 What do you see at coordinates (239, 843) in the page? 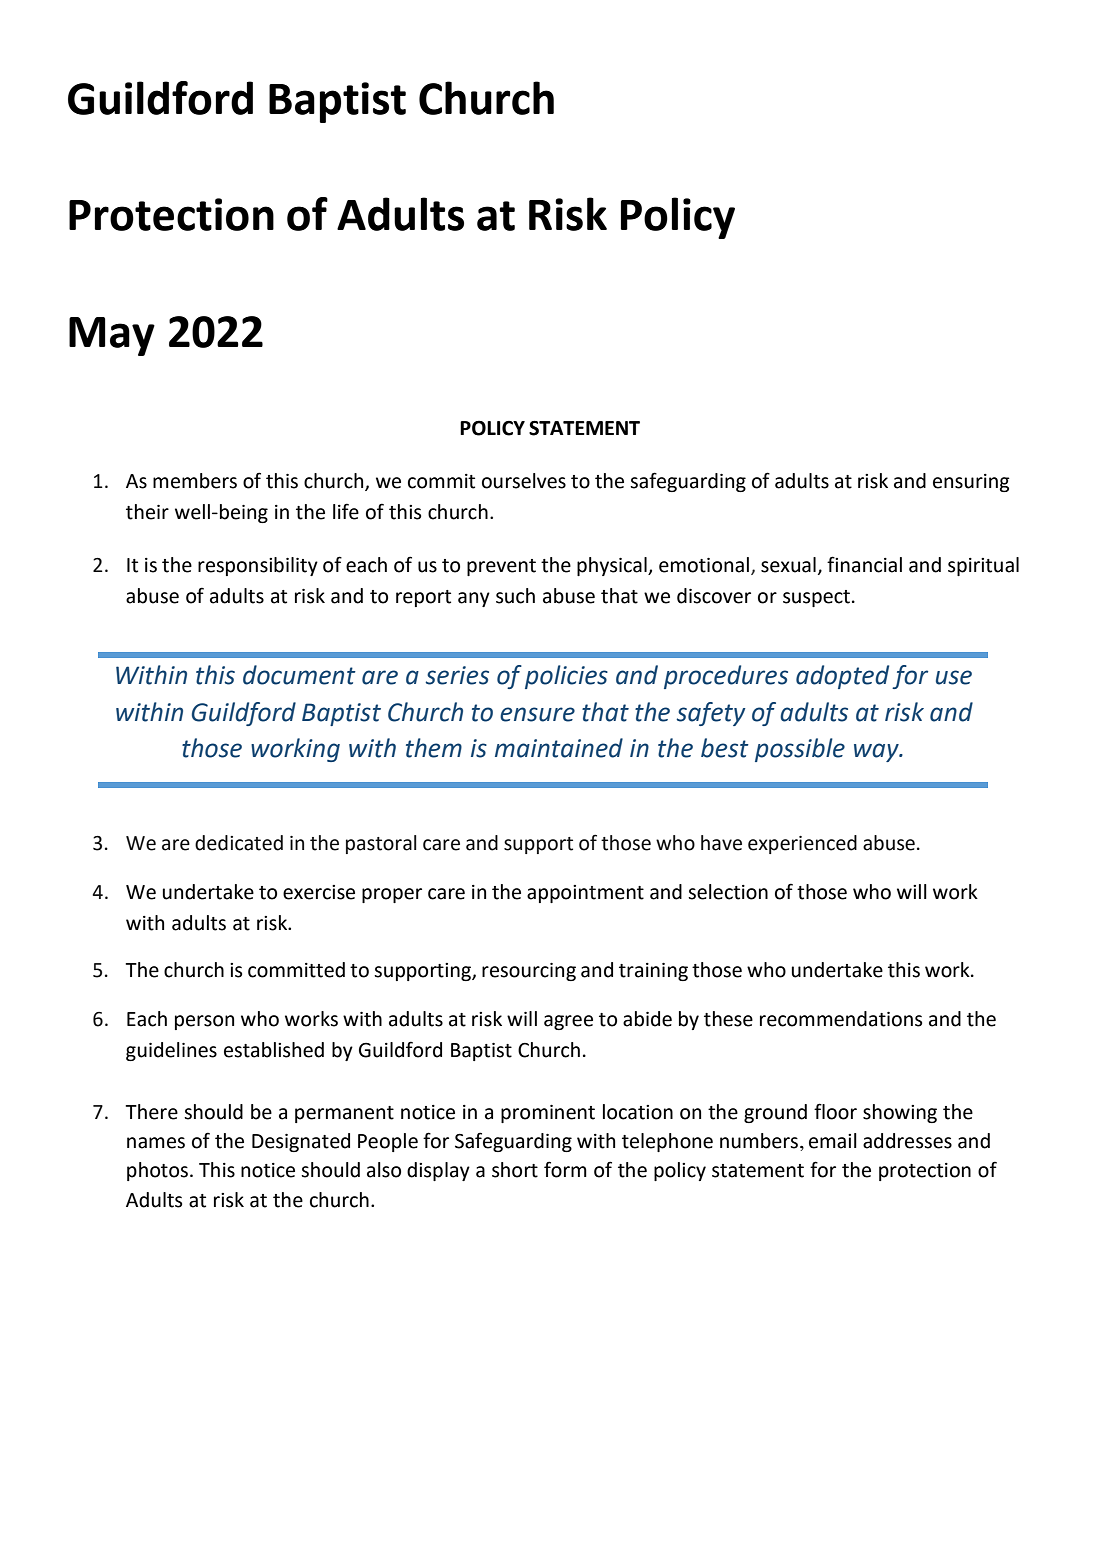
I see `dedicated` at bounding box center [239, 843].
